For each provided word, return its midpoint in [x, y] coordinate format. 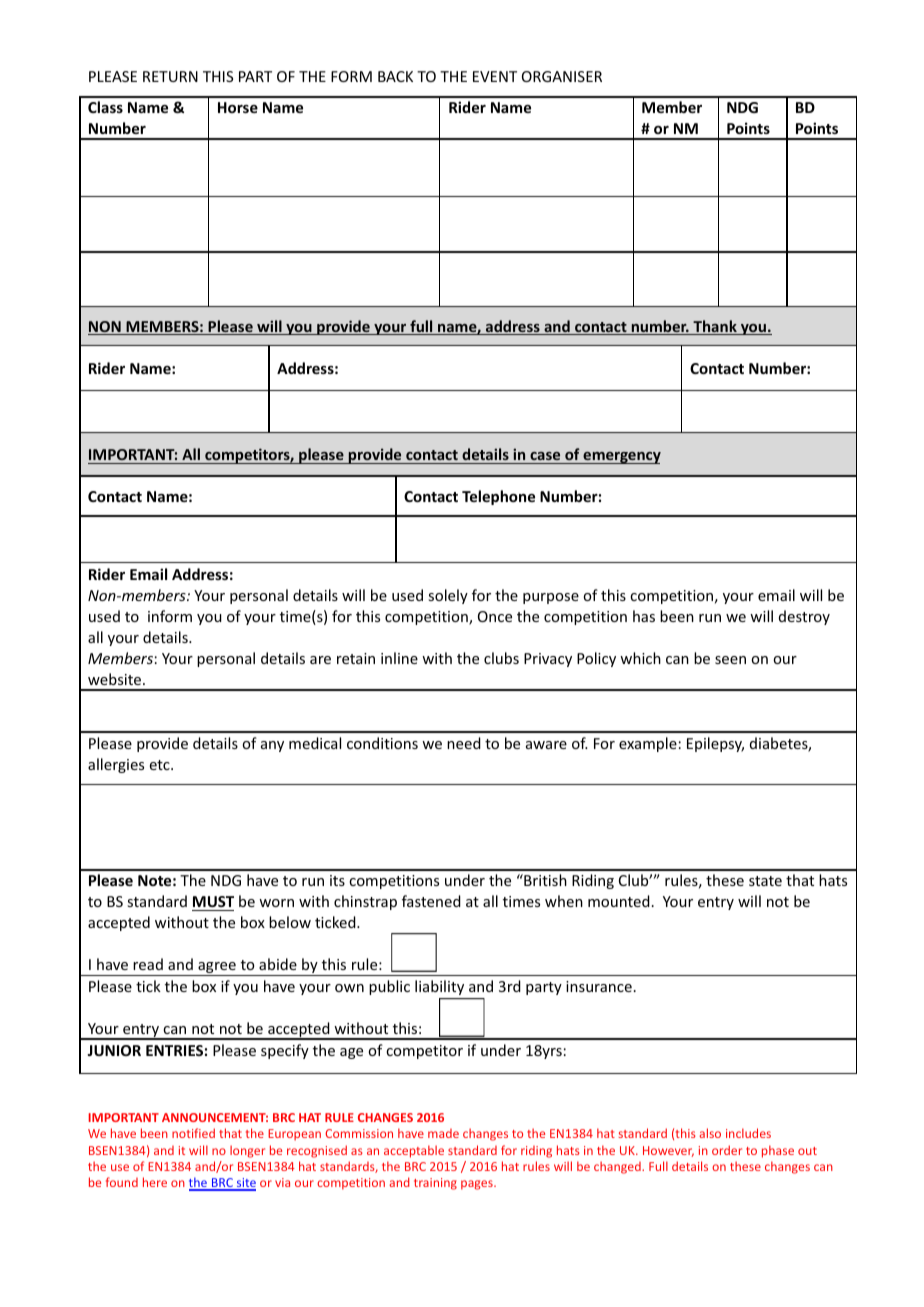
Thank [715, 327]
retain [356, 658]
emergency [621, 458]
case [545, 456]
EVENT [495, 76]
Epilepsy [715, 744]
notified [193, 1133]
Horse [238, 107]
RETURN [170, 76]
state [765, 881]
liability [439, 987]
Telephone [498, 497]
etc [161, 765]
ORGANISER [562, 76]
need [464, 743]
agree [217, 969]
